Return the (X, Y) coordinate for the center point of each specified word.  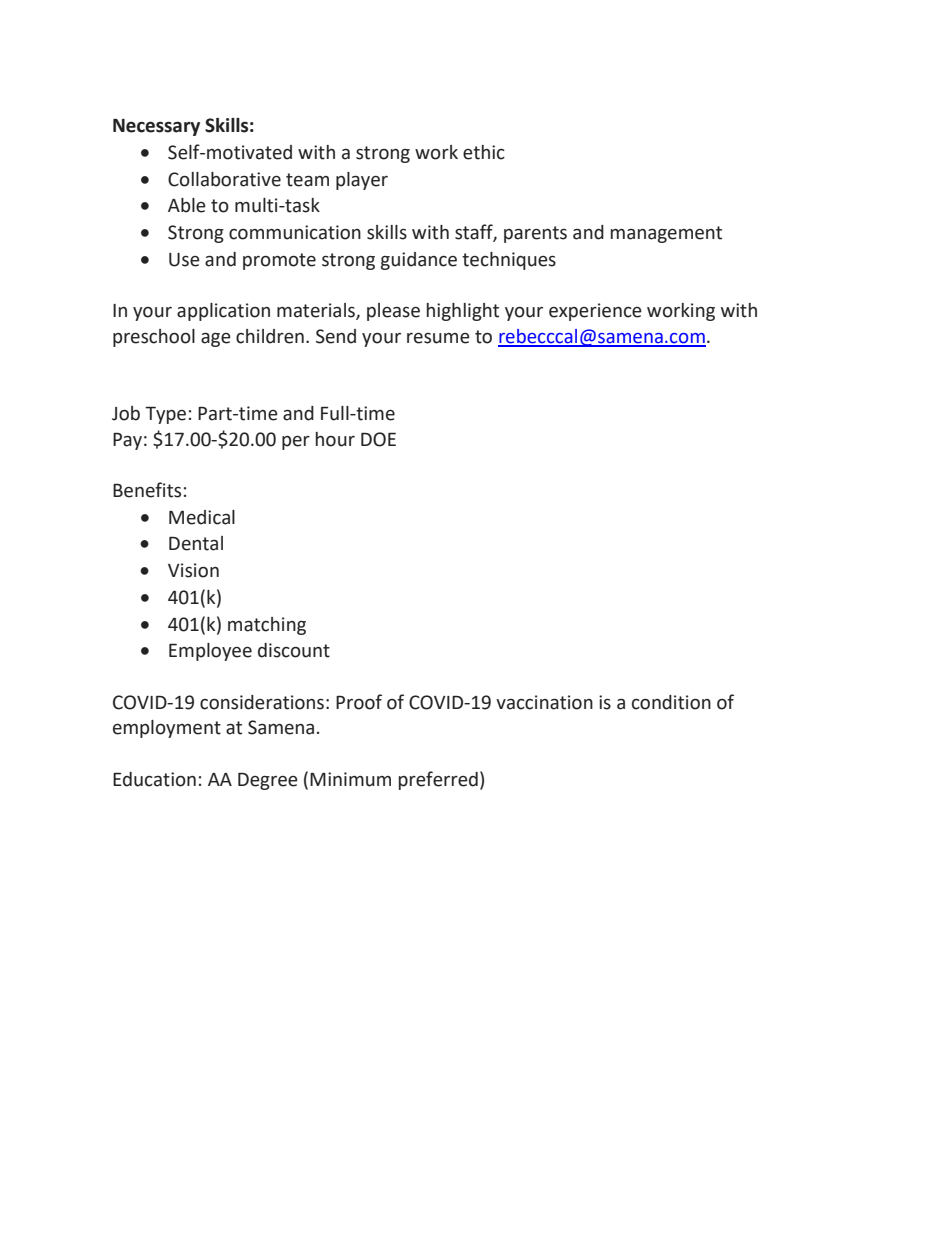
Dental (196, 543)
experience (595, 312)
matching (267, 626)
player (362, 181)
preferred (438, 780)
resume (438, 338)
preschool (154, 338)
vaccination (544, 702)
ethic (484, 152)
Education (154, 779)
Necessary (156, 127)
